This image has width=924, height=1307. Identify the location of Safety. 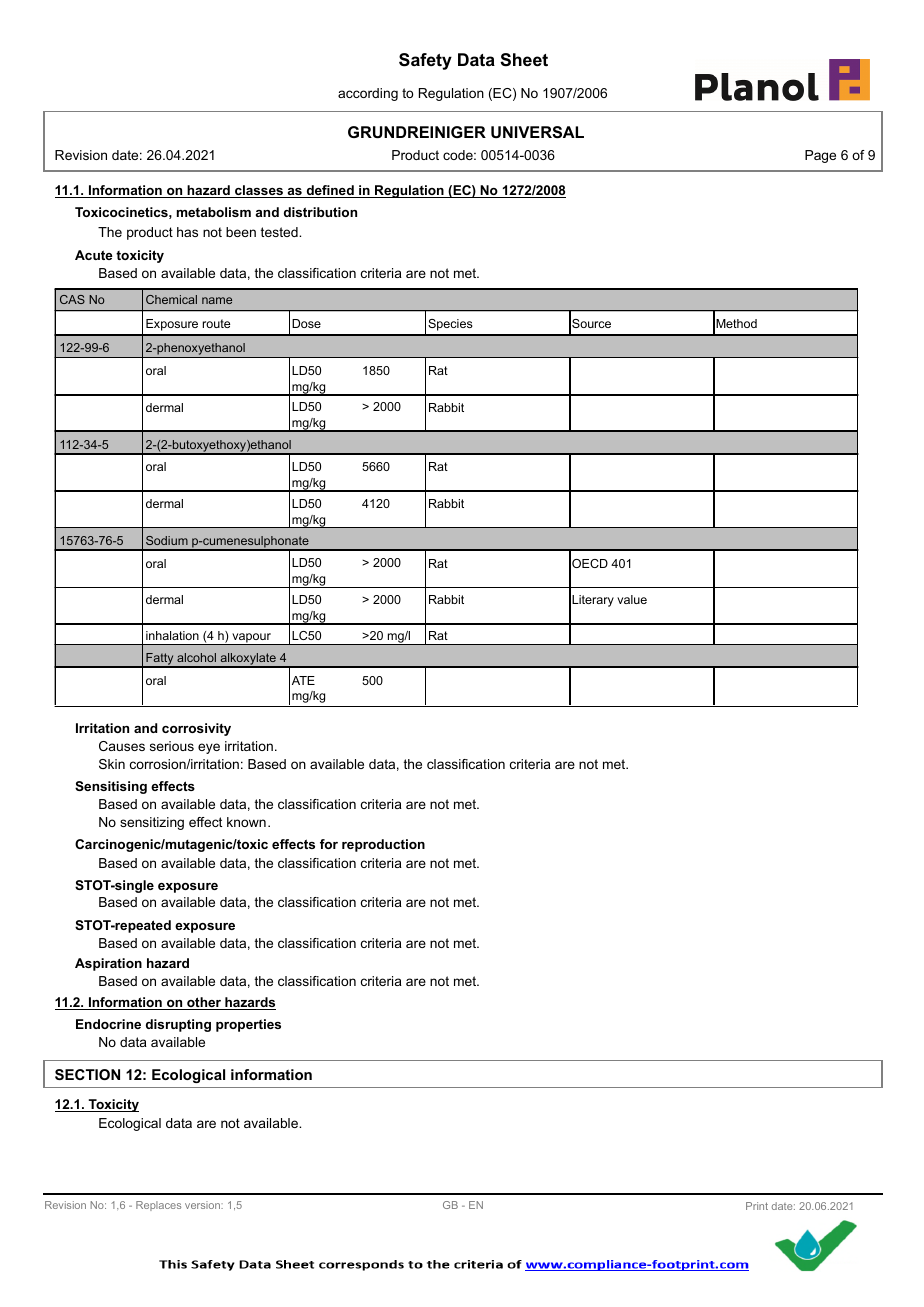
(425, 61).
